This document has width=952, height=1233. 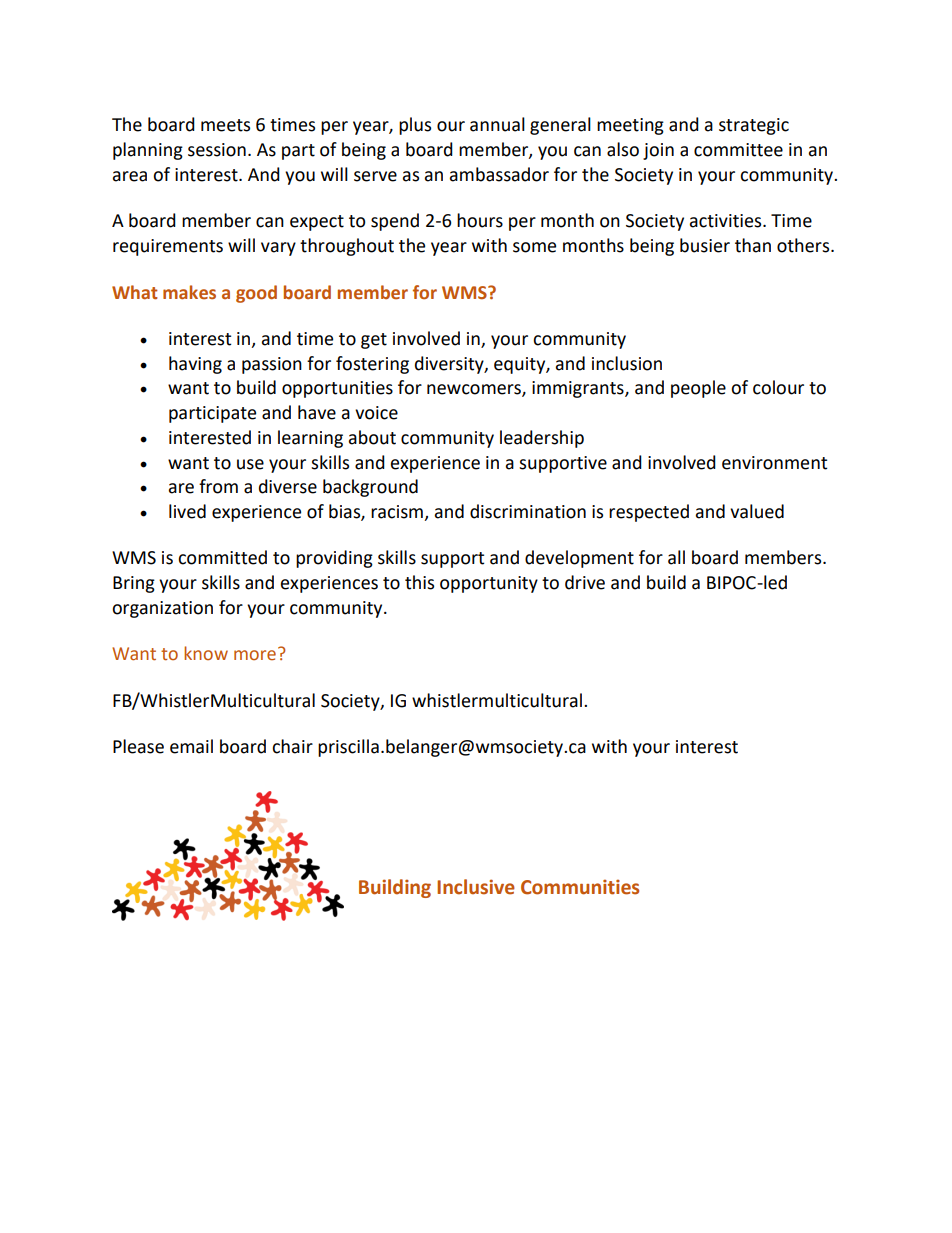 What do you see at coordinates (476, 887) in the document?
I see `Inclusive` at bounding box center [476, 887].
